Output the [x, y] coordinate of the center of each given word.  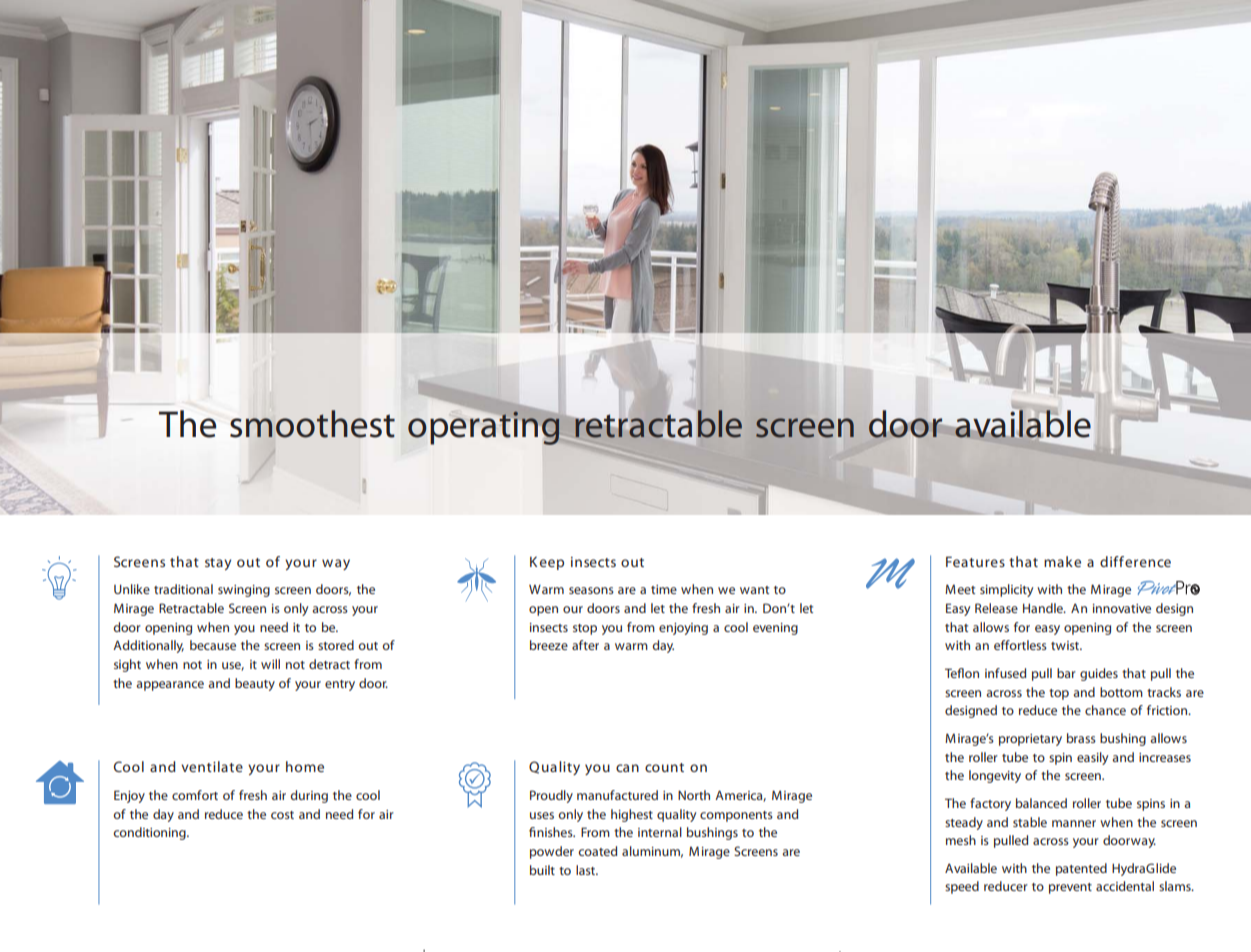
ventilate [212, 766]
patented [1081, 869]
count [664, 767]
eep [552, 564]
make [1062, 561]
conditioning [150, 833]
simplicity [1006, 590]
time [664, 589]
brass [1081, 738]
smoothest [312, 424]
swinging [244, 591]
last [587, 870]
